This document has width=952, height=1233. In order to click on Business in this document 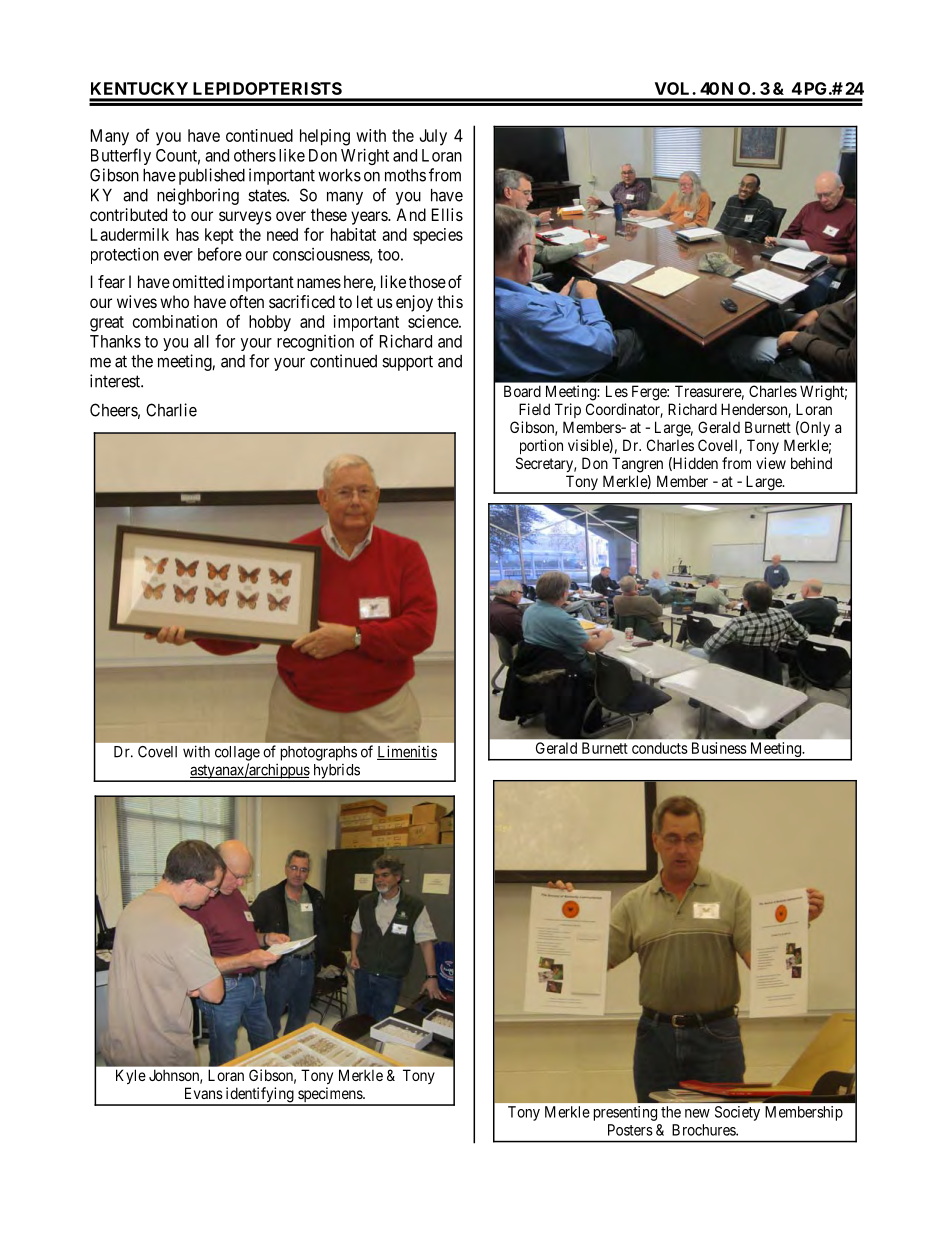, I will do `click(719, 748)`.
